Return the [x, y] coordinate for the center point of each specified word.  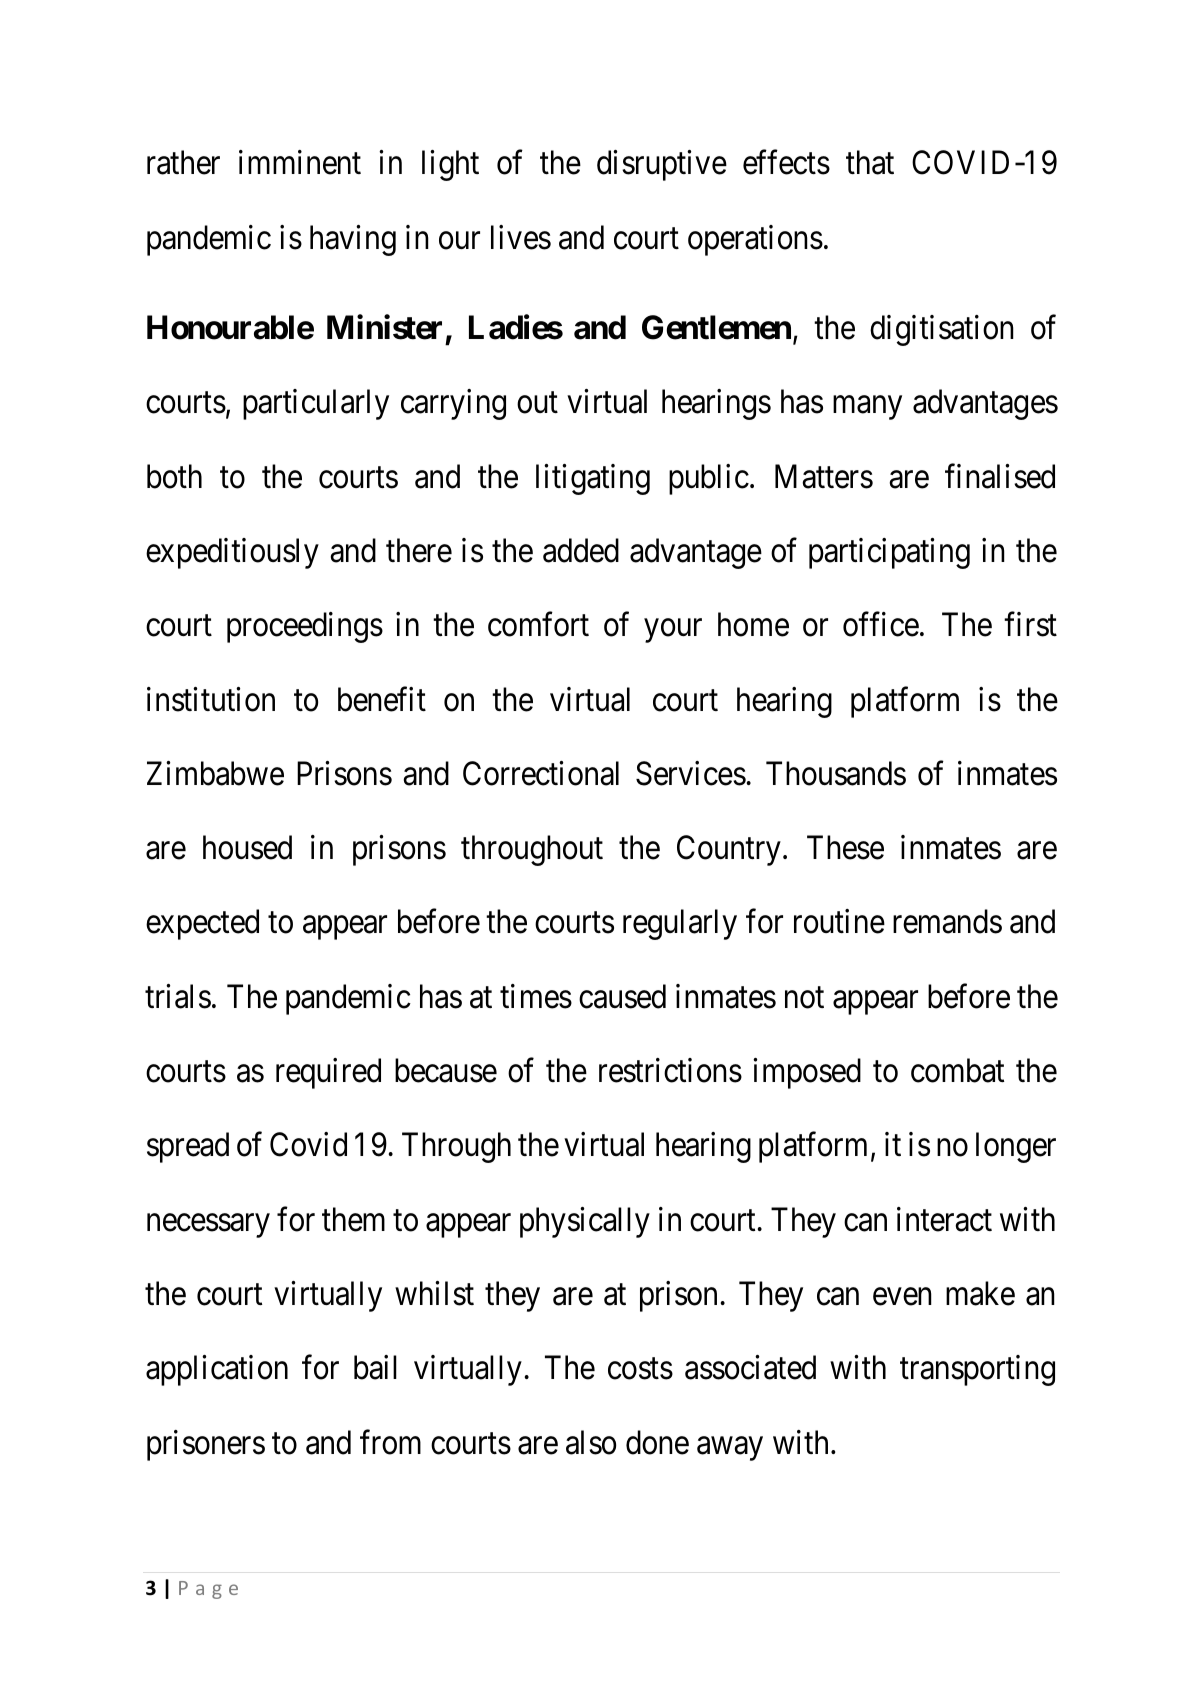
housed [247, 847]
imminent [300, 162]
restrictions [670, 1070]
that [870, 162]
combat [957, 1070]
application [217, 1370]
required [328, 1073]
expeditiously [232, 553]
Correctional [541, 773]
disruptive [662, 165]
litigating [593, 479]
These [845, 847]
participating [889, 553]
